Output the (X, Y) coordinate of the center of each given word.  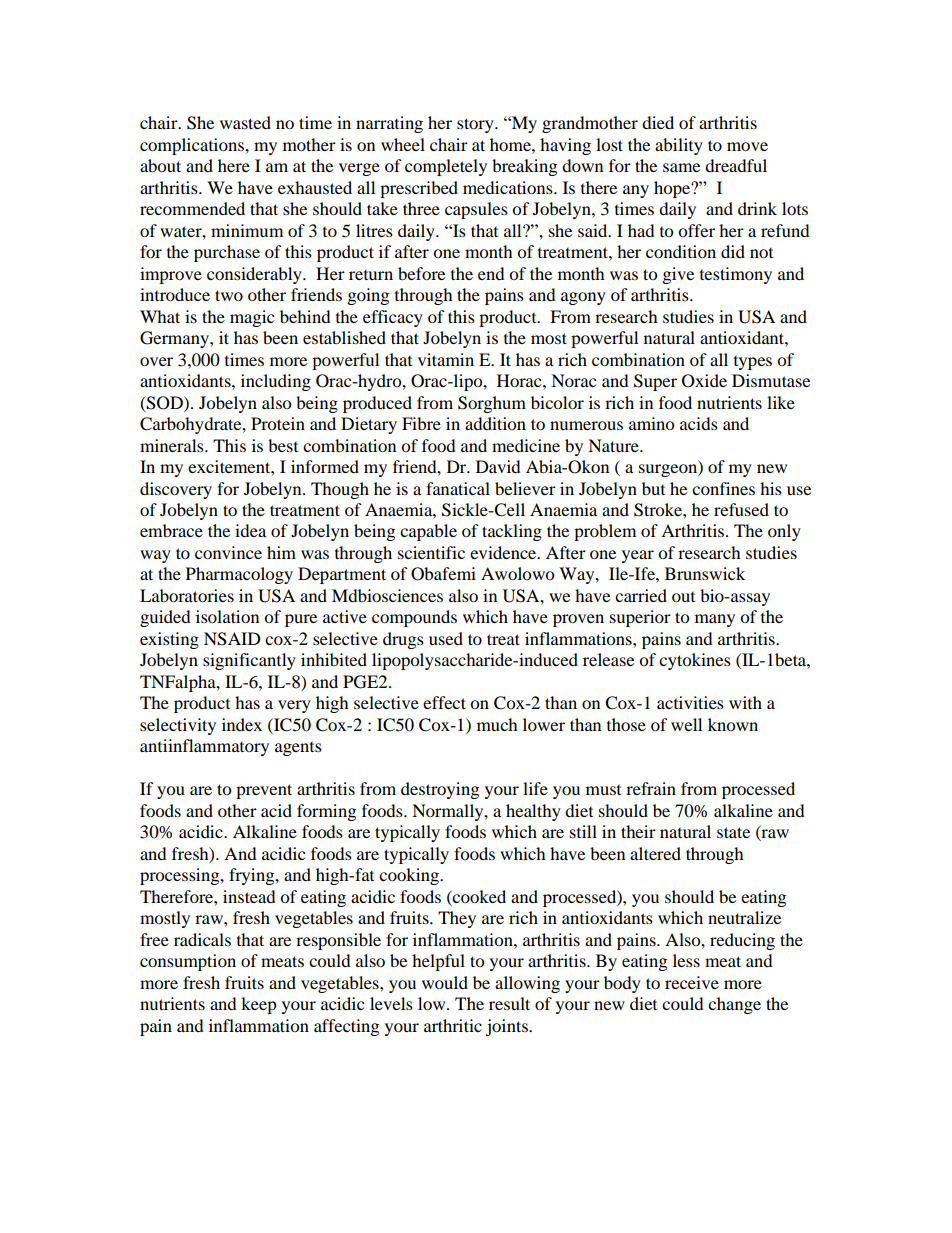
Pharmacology (239, 575)
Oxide (704, 381)
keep (259, 1005)
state (733, 832)
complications (193, 146)
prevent (264, 791)
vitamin (446, 359)
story (476, 125)
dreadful (736, 165)
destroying (440, 790)
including (276, 382)
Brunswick (705, 573)
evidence (504, 552)
